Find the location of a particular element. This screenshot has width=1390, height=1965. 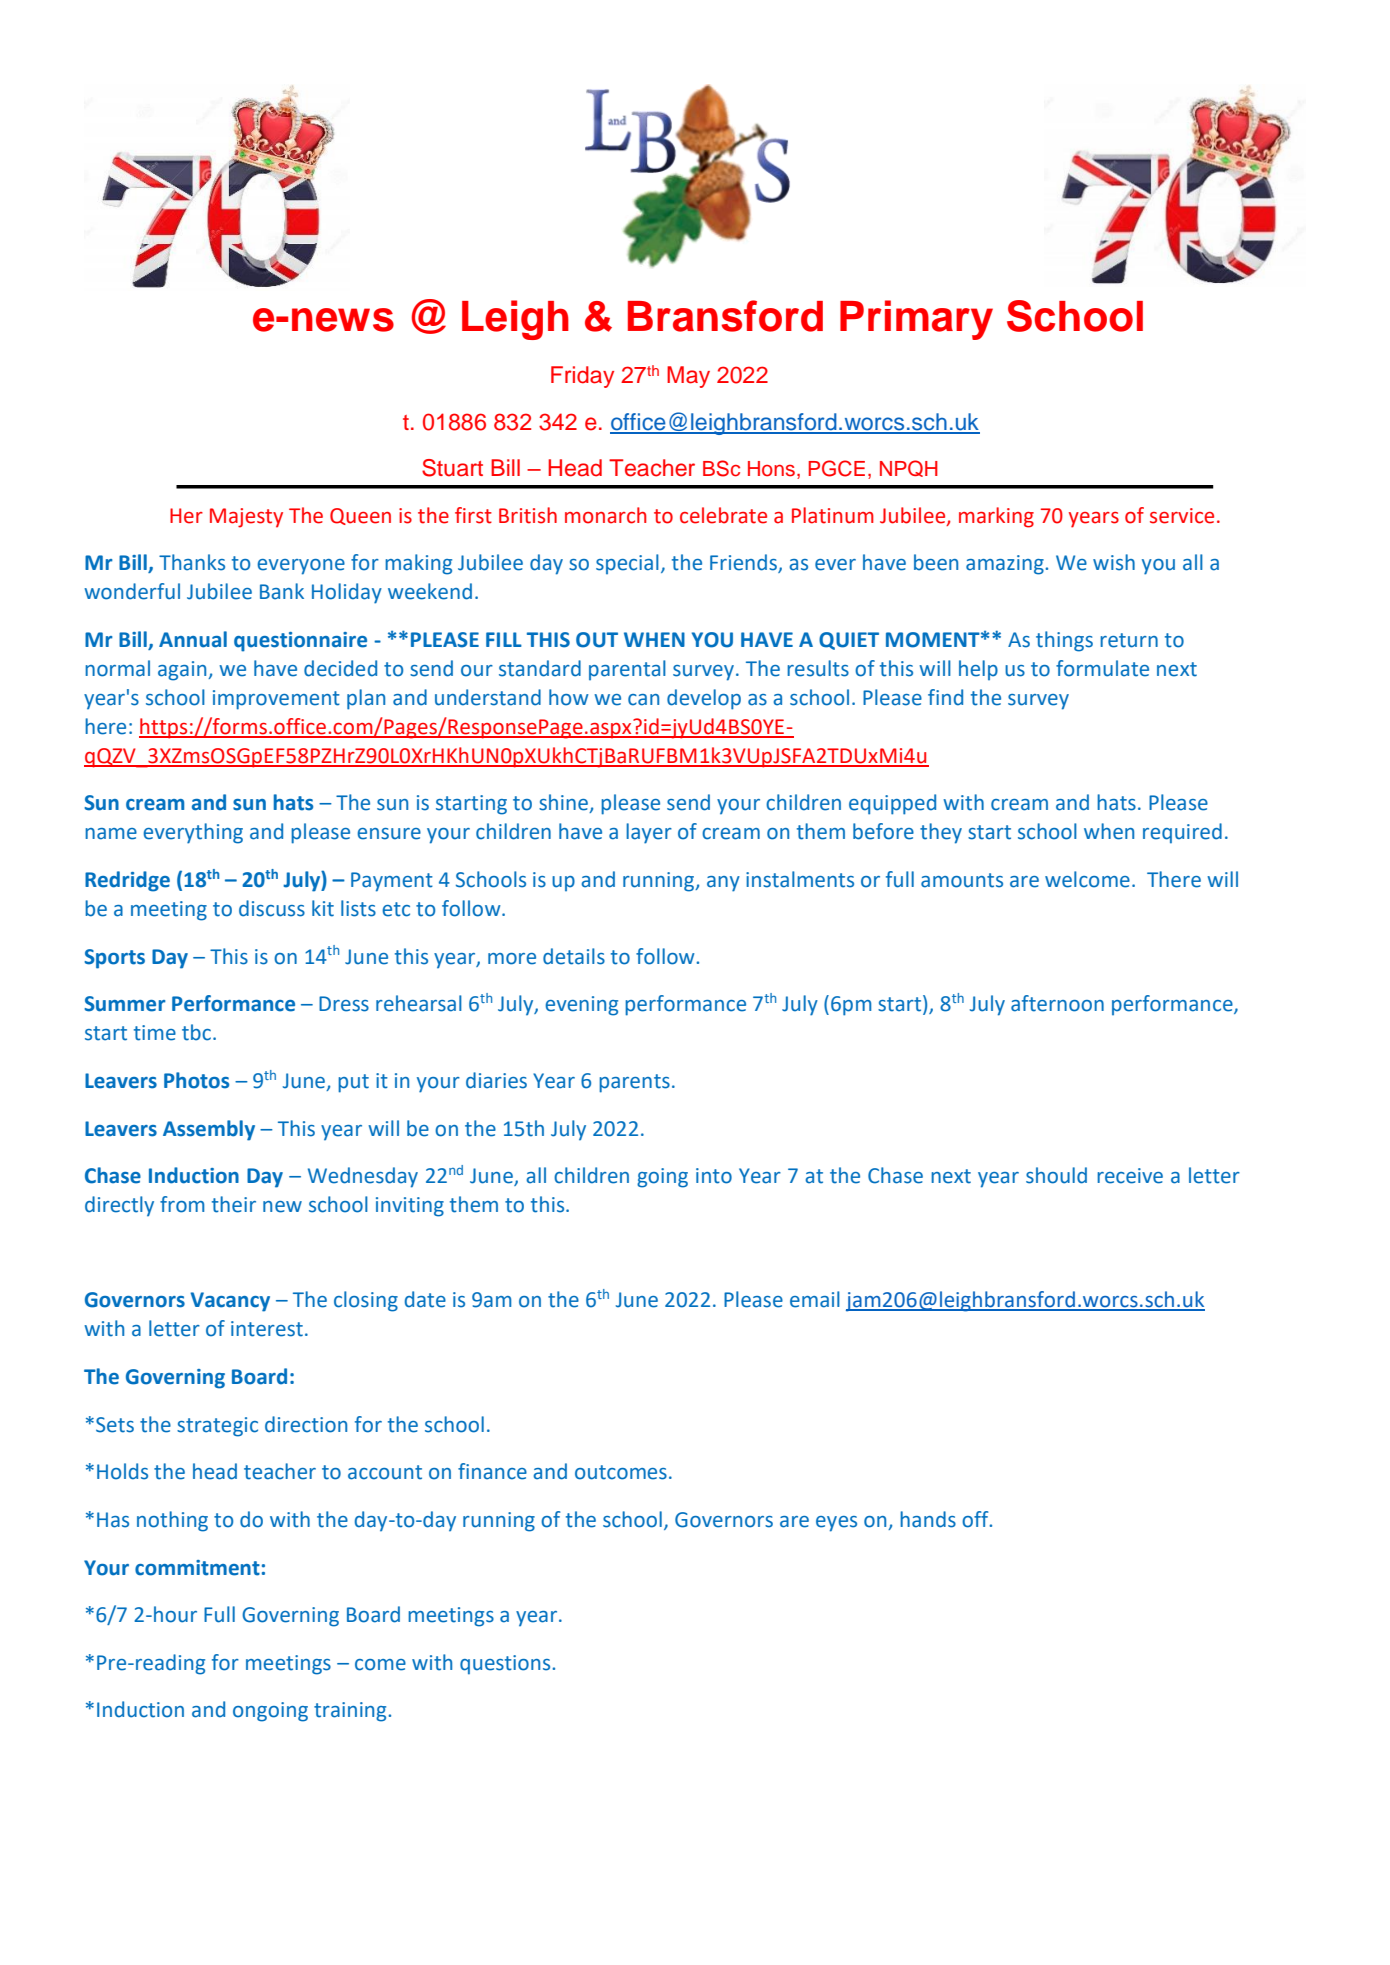

questions is located at coordinates (506, 1665).
